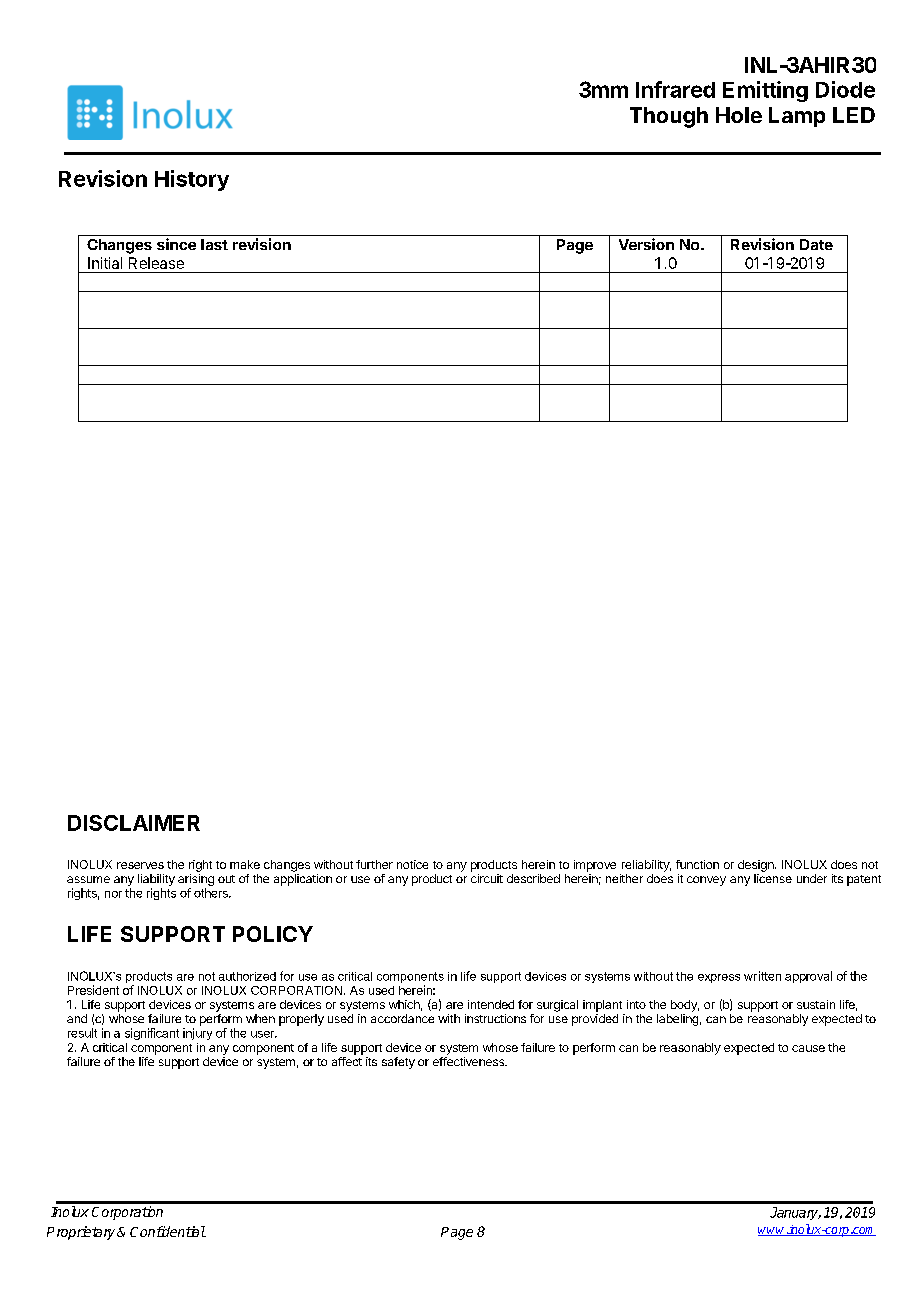  Describe the element at coordinates (669, 117) in the screenshot. I see `Though` at that location.
